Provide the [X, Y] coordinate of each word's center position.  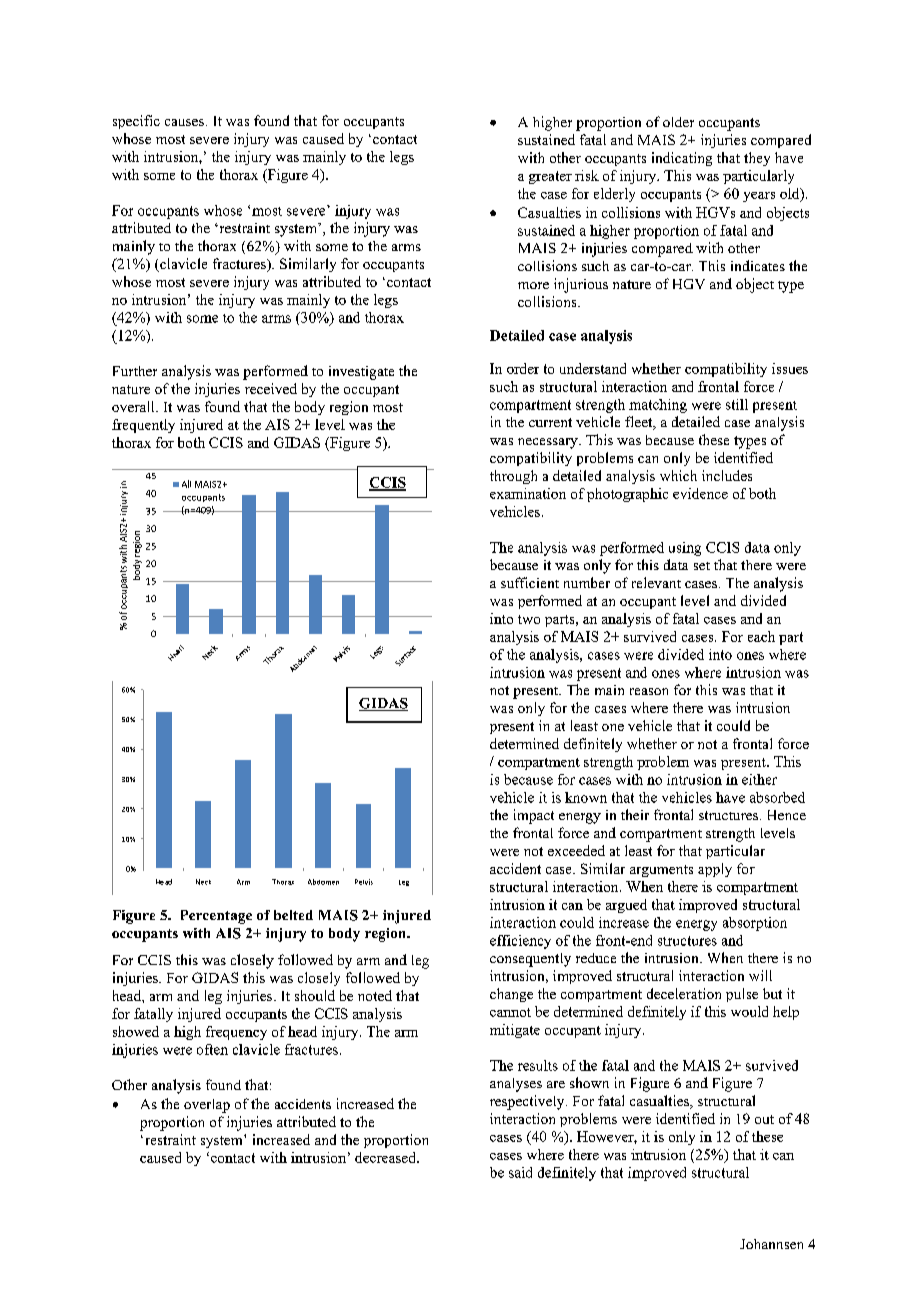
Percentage [216, 917]
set [702, 566]
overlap [207, 1106]
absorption [755, 924]
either [759, 779]
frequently [143, 426]
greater [550, 177]
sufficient [530, 582]
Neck [203, 882]
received [271, 388]
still [737, 404]
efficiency [520, 942]
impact [534, 816]
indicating [682, 159]
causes [184, 122]
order [523, 368]
